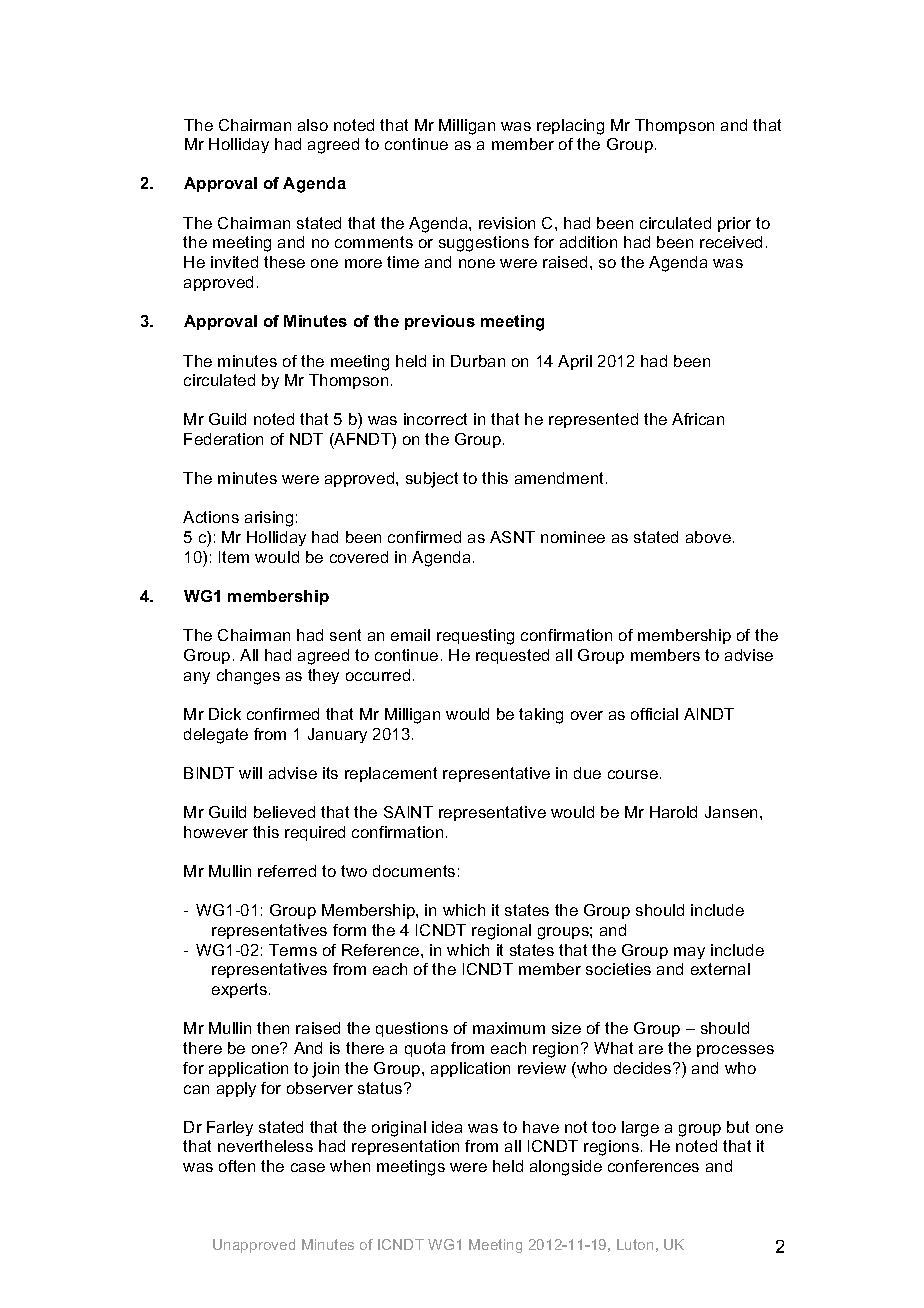 The height and width of the page is (1308, 924). I want to click on SAINT, so click(408, 812).
